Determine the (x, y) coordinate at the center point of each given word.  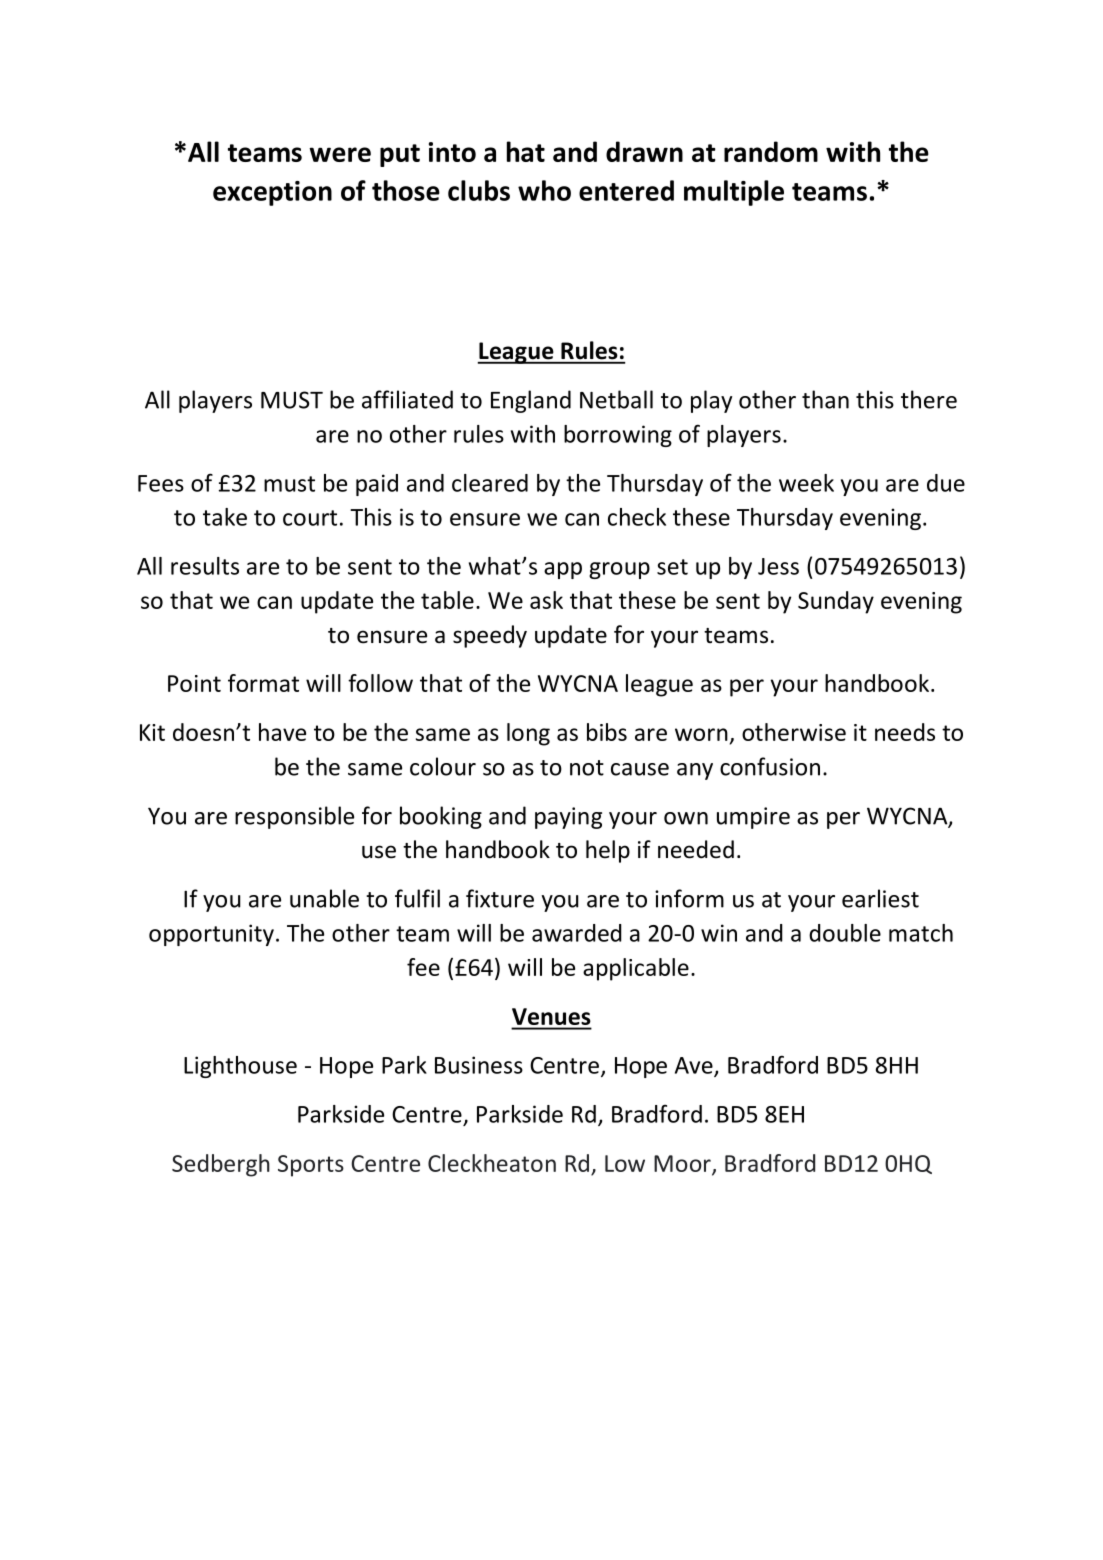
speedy (490, 636)
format (263, 683)
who (544, 190)
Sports (311, 1166)
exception (272, 193)
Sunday (836, 602)
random (771, 151)
